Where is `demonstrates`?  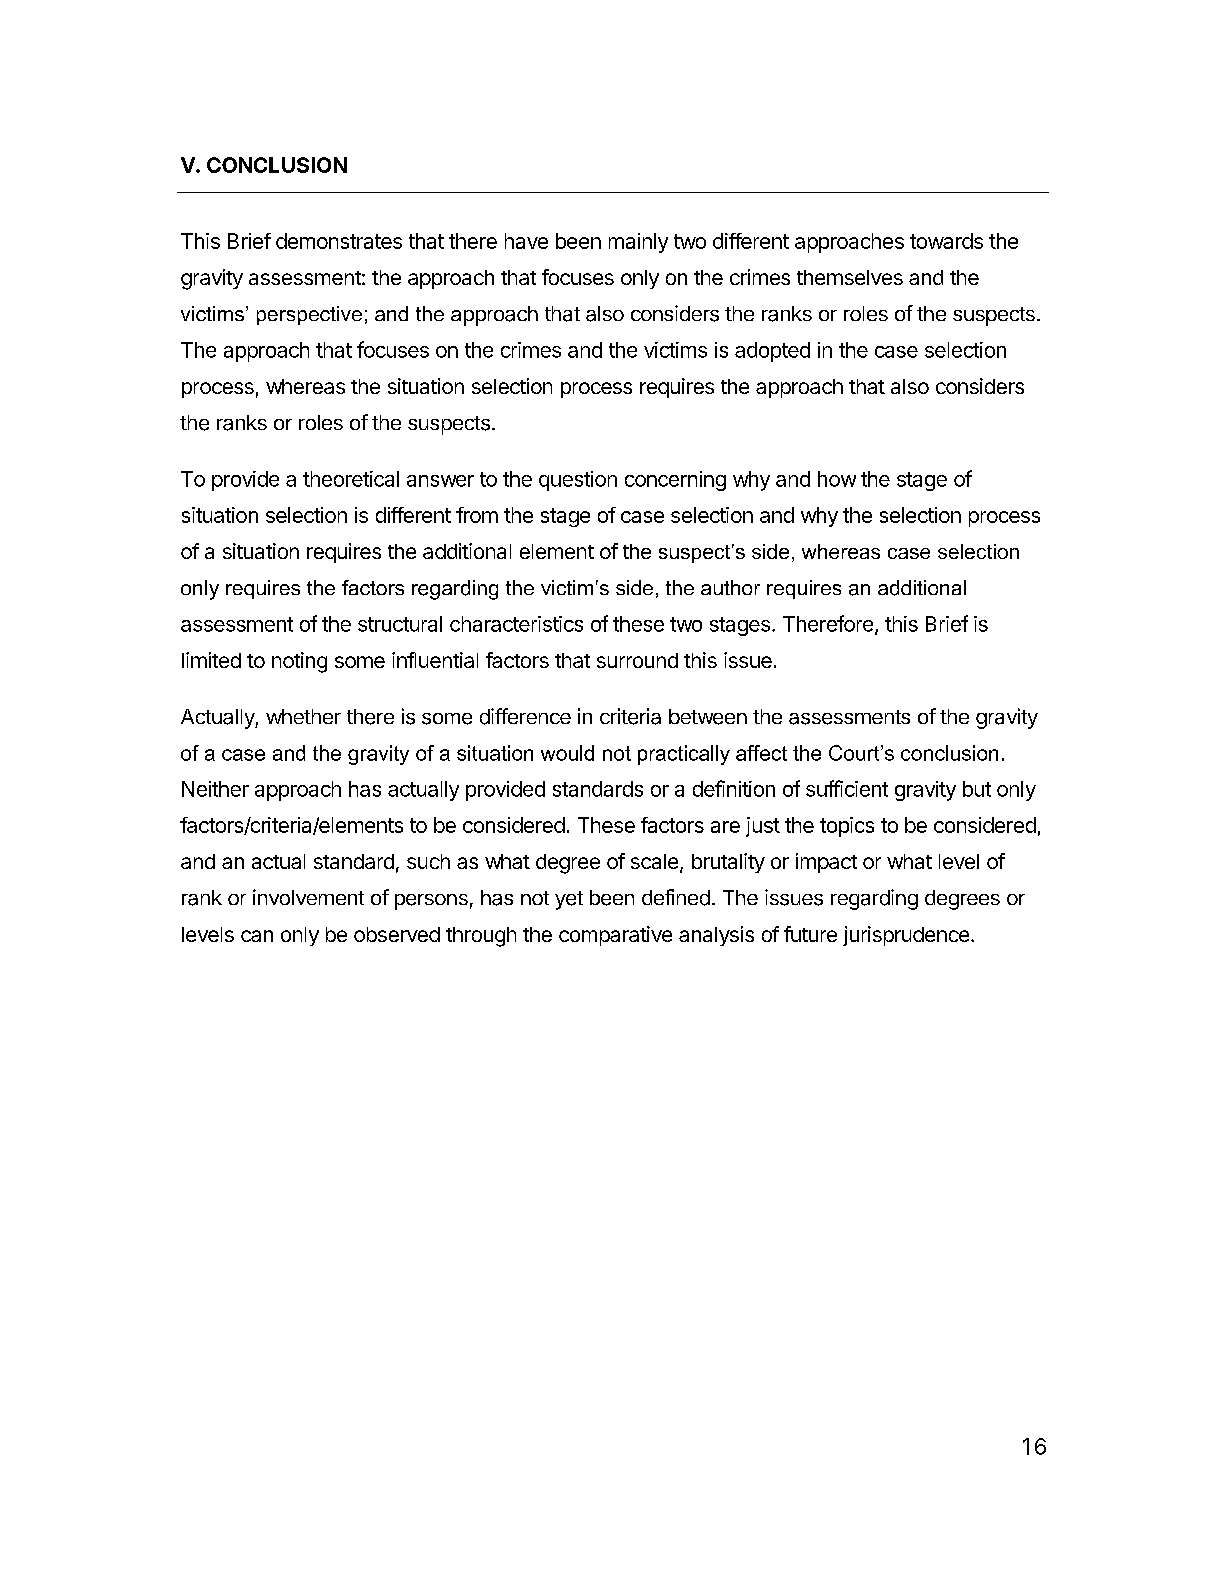
demonstrates is located at coordinates (339, 241).
